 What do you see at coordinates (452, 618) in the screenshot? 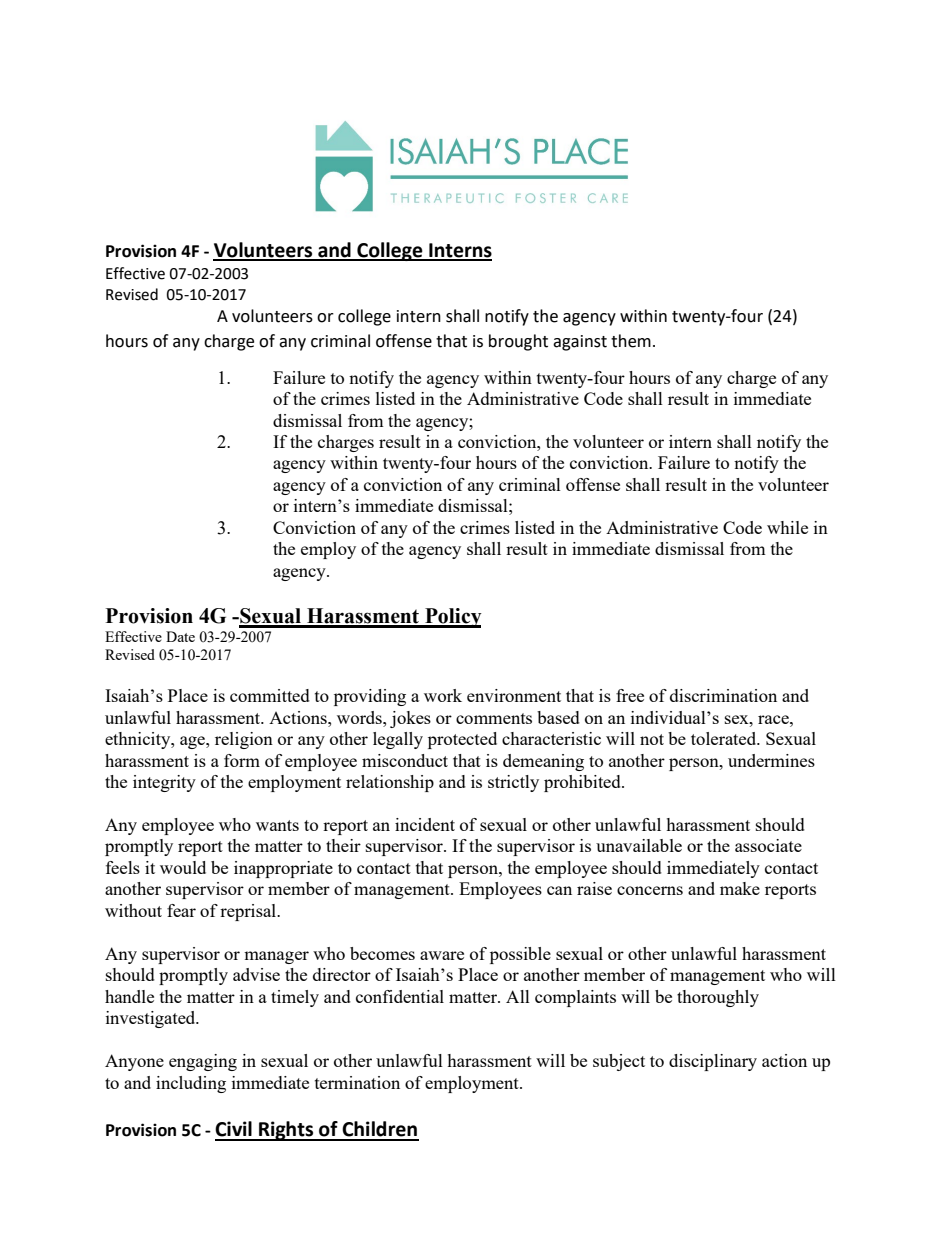
I see `Policy` at bounding box center [452, 618].
